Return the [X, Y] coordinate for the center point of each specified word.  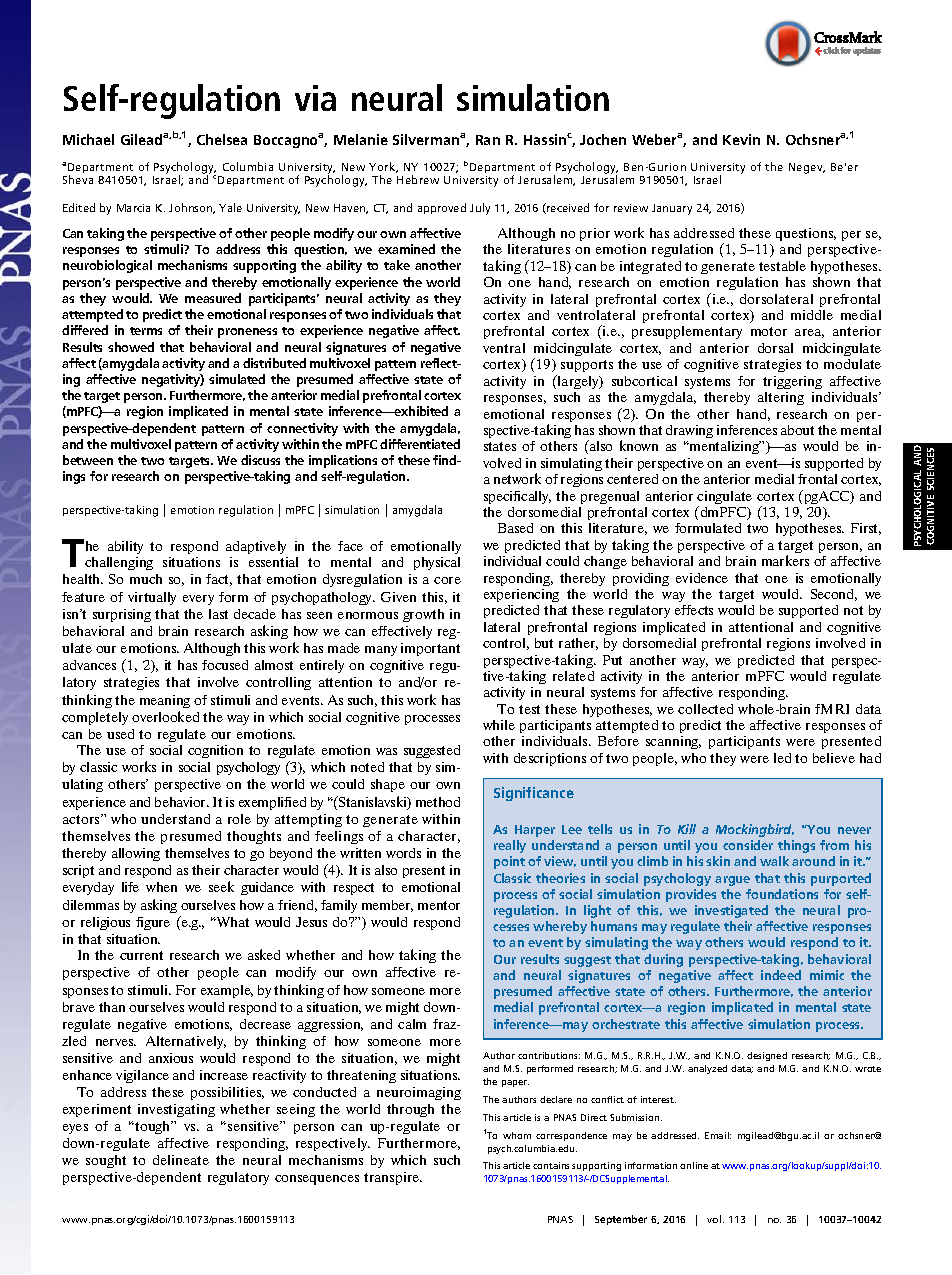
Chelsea [222, 139]
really [510, 846]
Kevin [741, 139]
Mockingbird [755, 830]
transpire [393, 1178]
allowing [136, 854]
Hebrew [418, 179]
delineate [181, 1160]
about [797, 430]
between [88, 460]
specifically [517, 497]
